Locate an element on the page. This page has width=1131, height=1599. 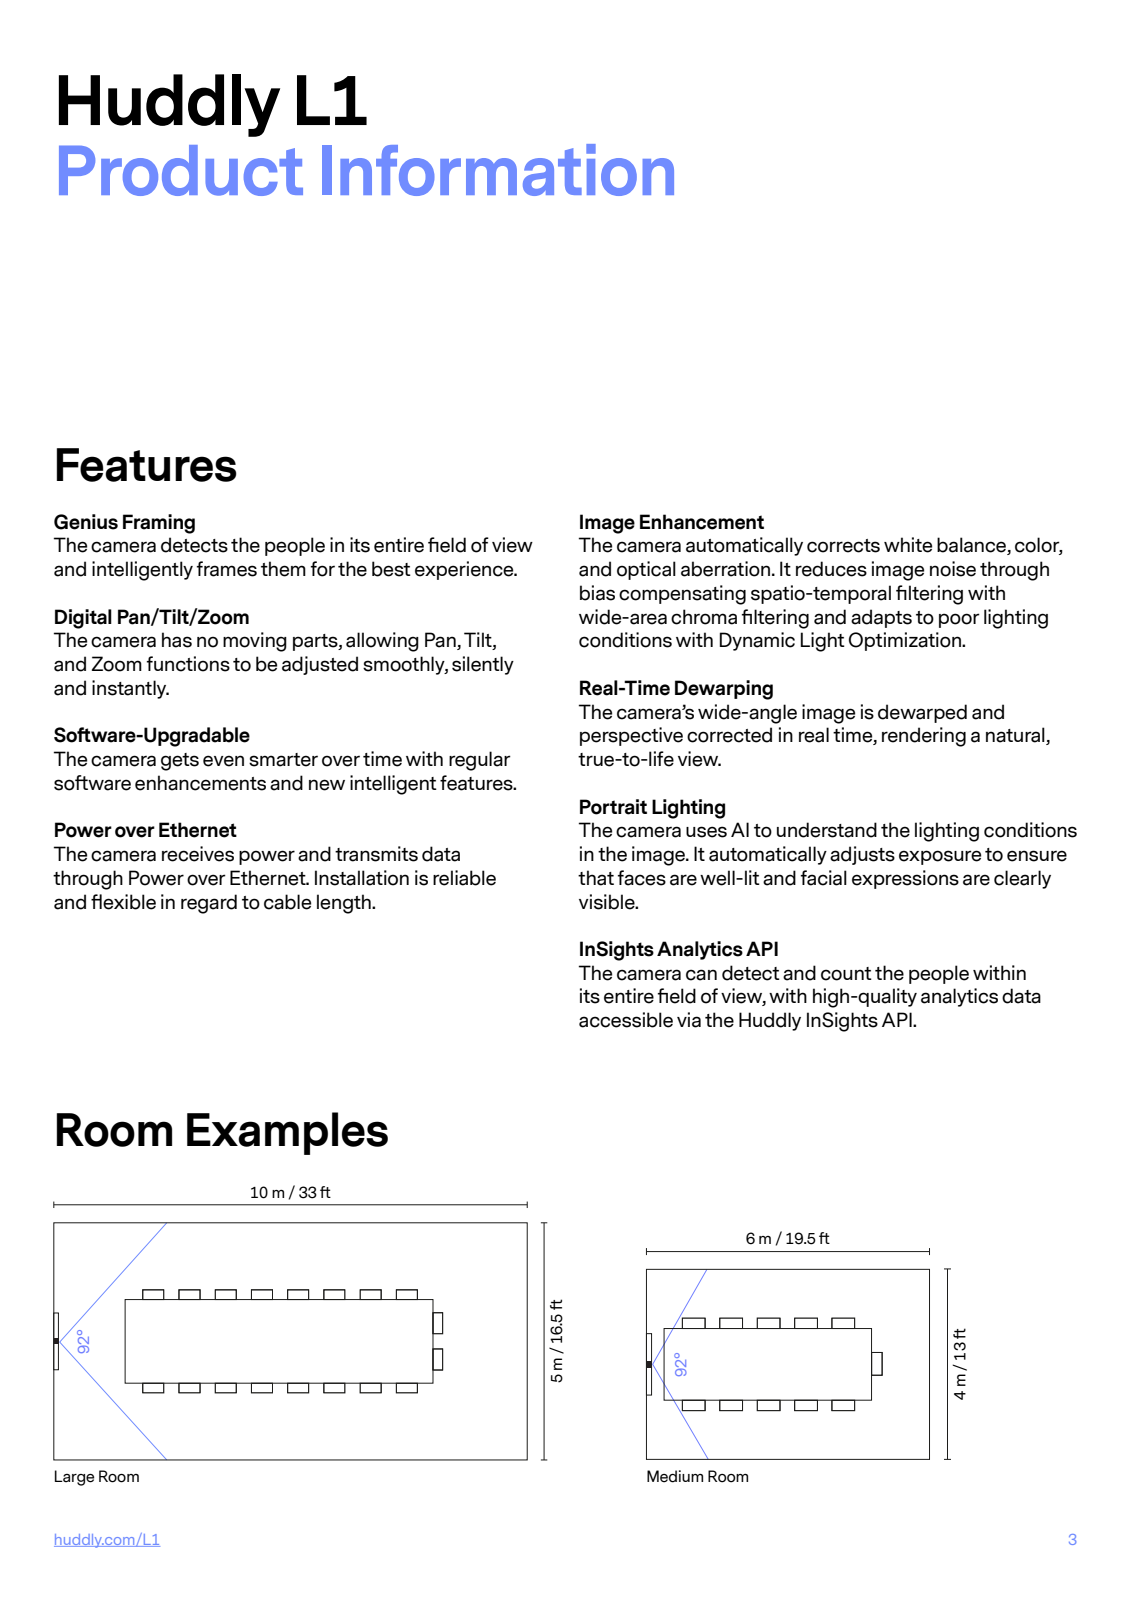
Medium is located at coordinates (675, 1476).
